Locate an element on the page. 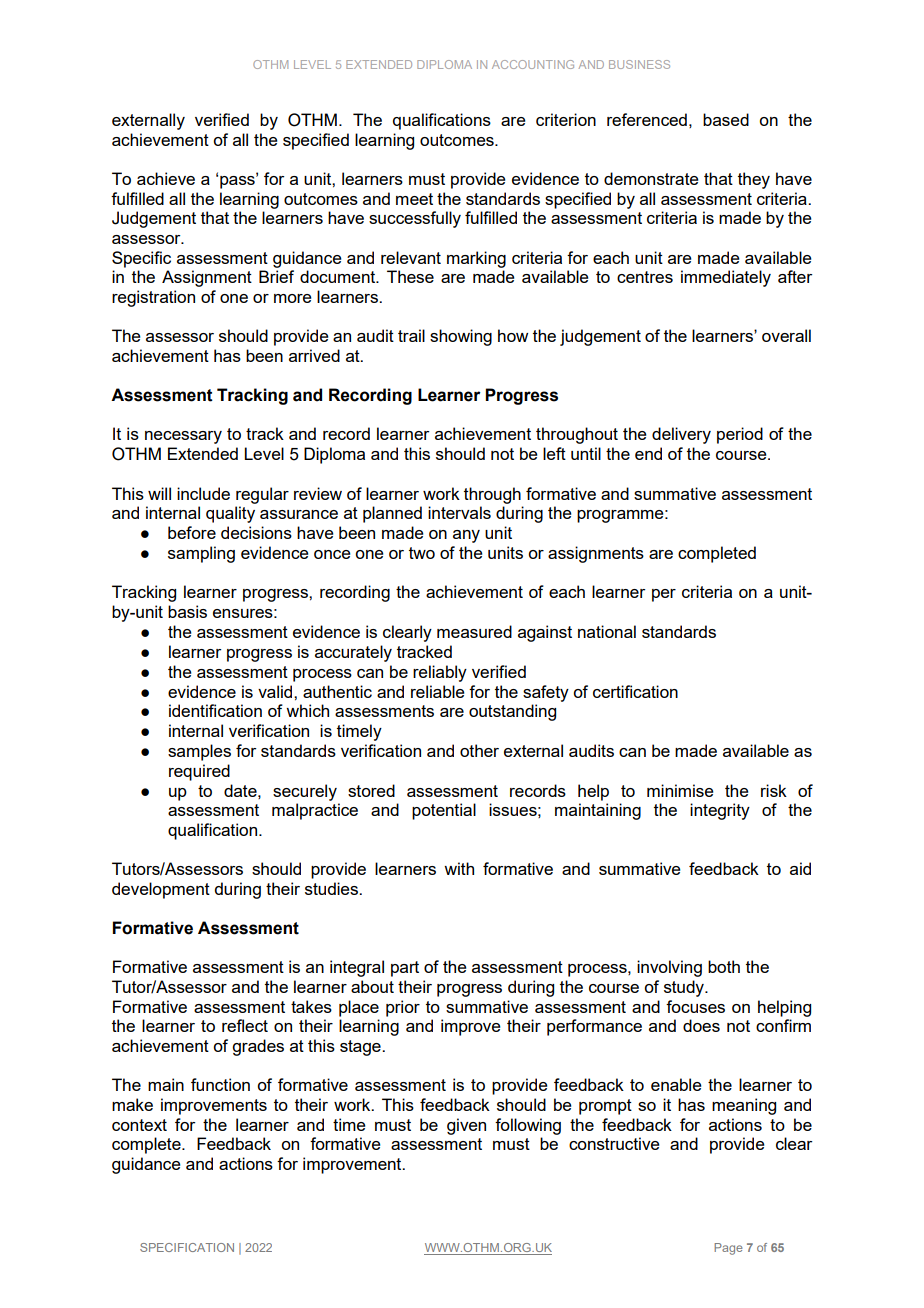  sampling is located at coordinates (201, 554).
